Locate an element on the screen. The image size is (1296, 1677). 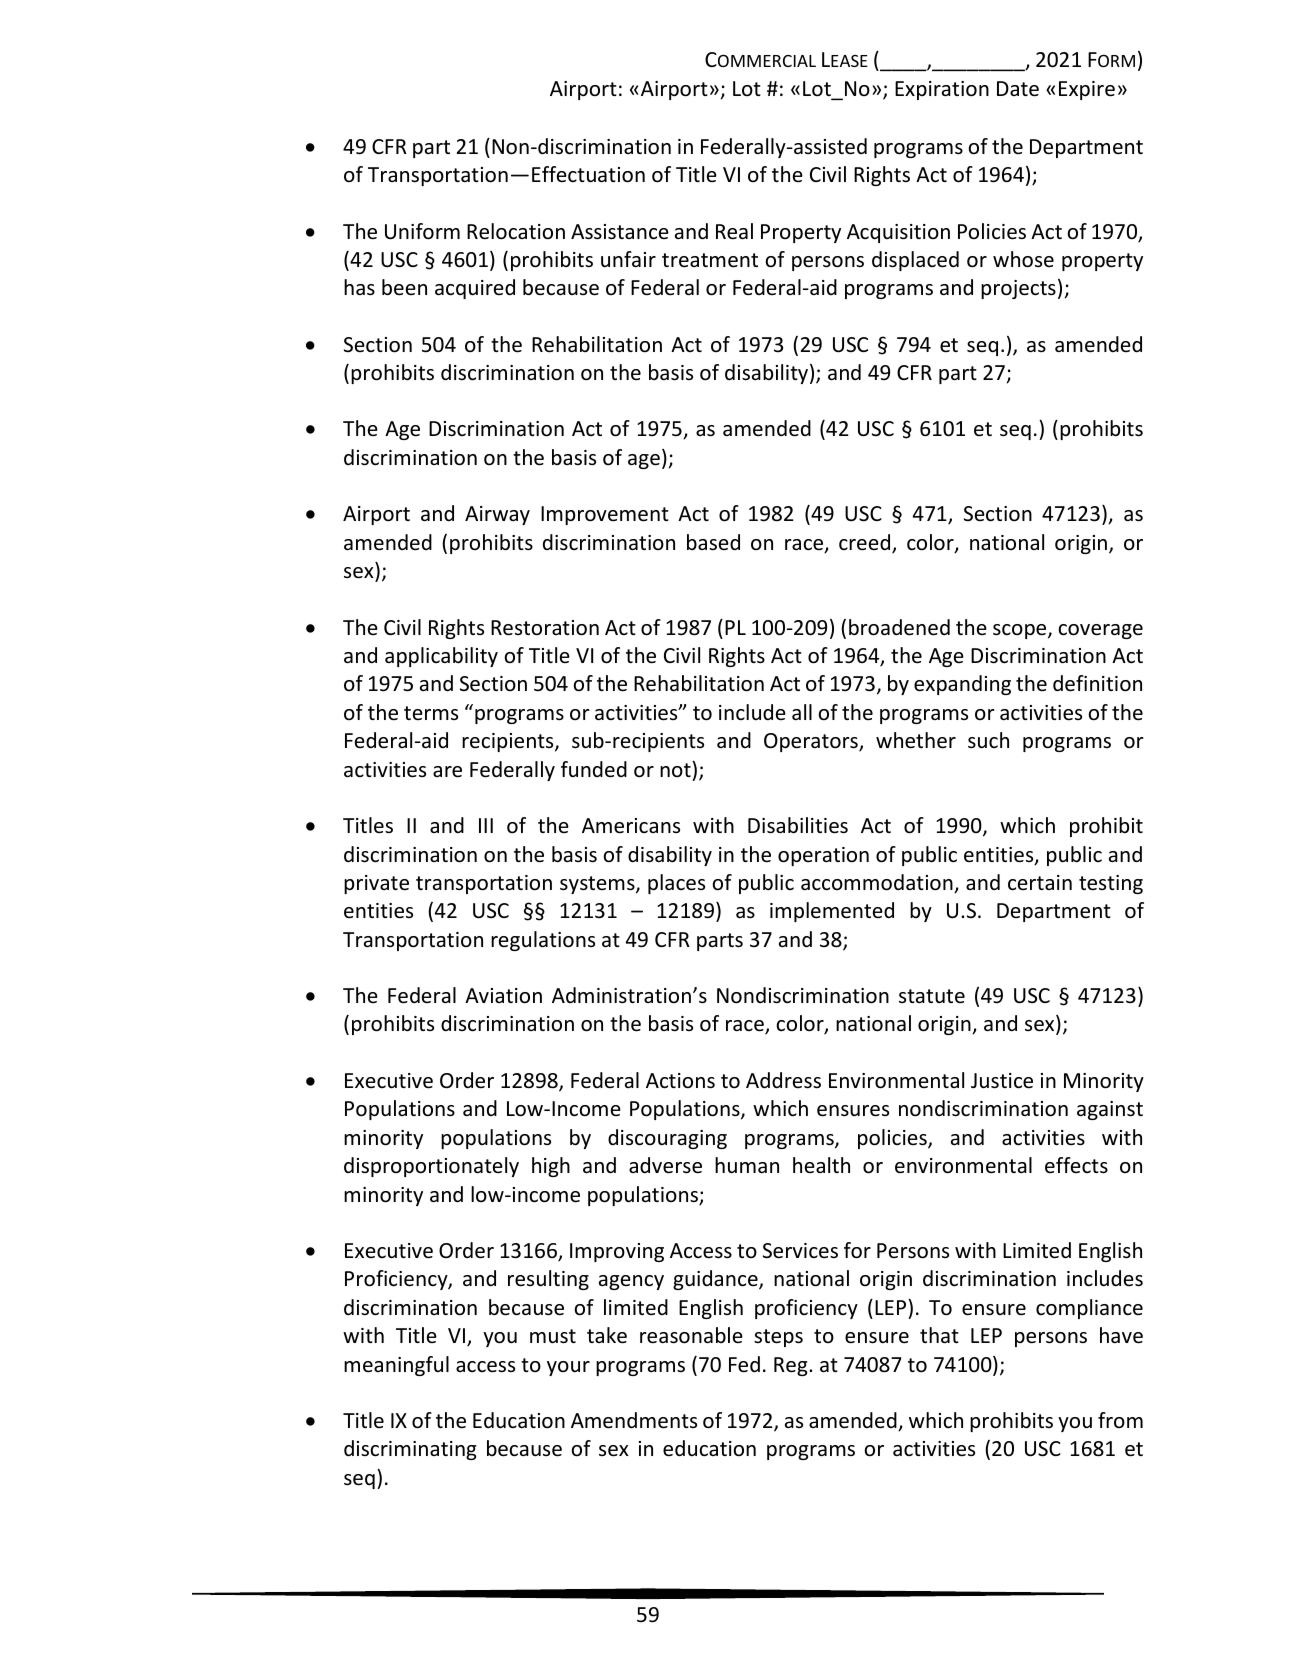
Real is located at coordinates (734, 231).
